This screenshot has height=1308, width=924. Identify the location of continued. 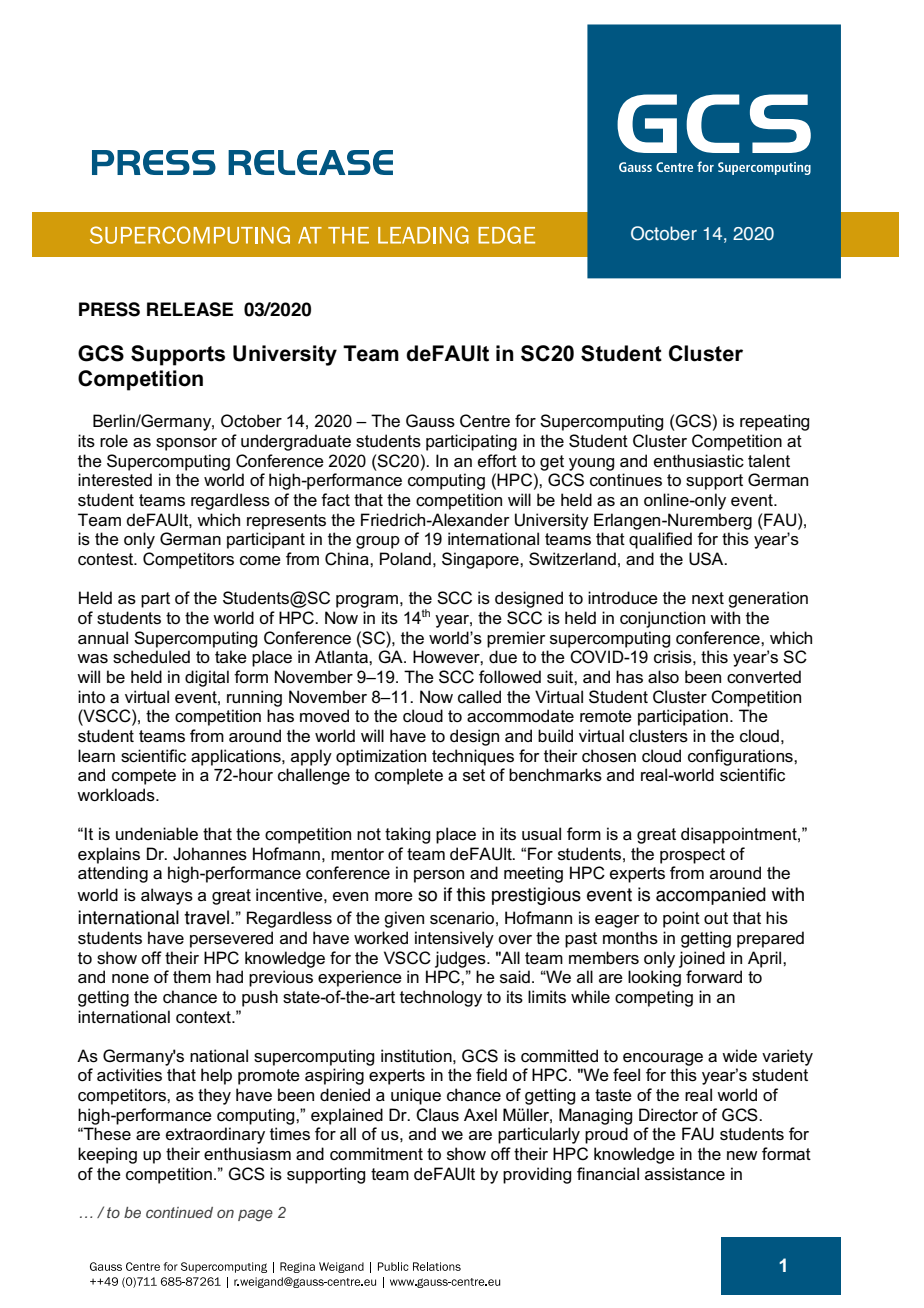
(179, 1212).
